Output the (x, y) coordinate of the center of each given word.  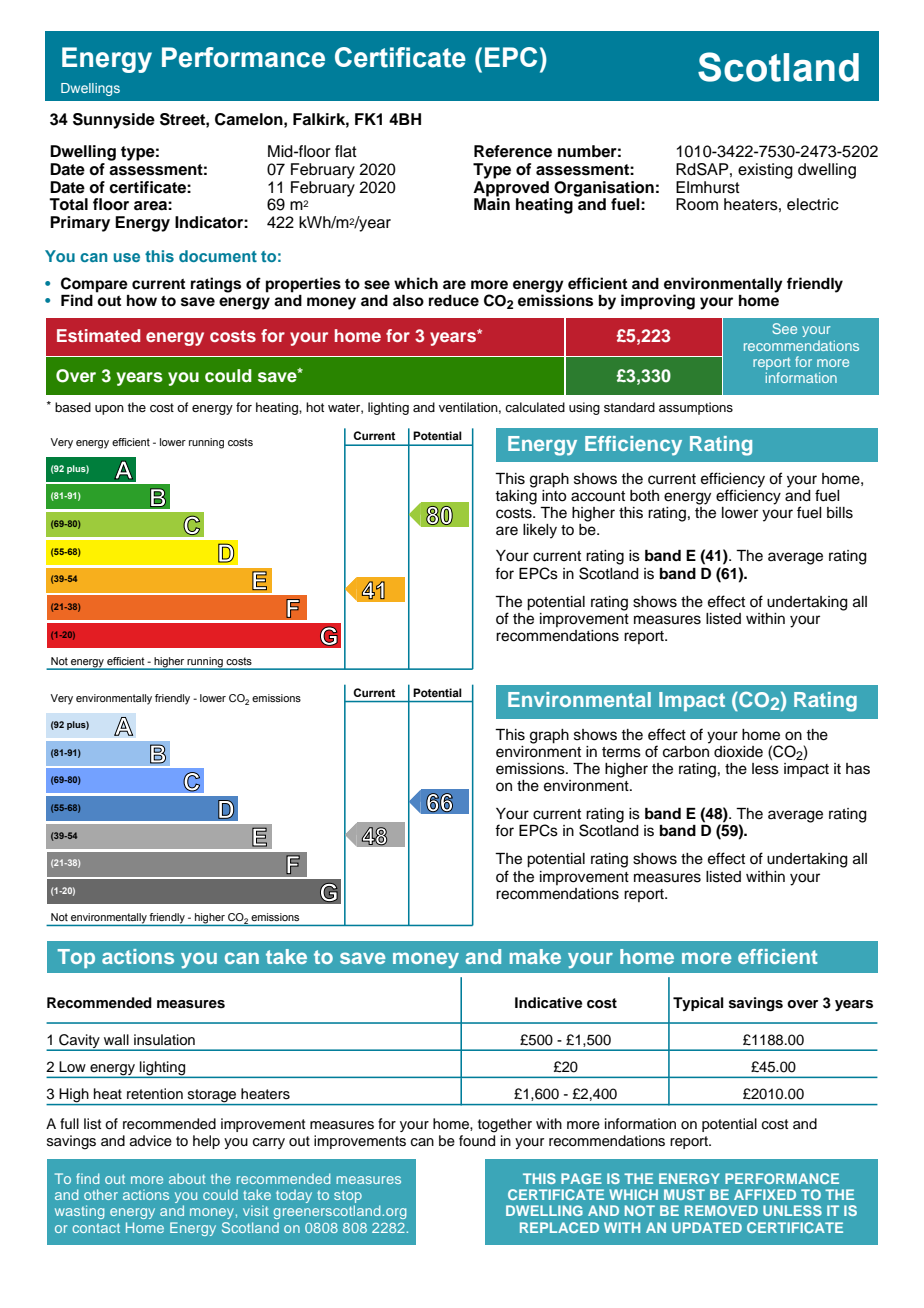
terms (621, 752)
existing (765, 171)
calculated (535, 407)
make (535, 956)
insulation (164, 1040)
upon (109, 410)
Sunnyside (114, 121)
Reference (513, 151)
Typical (698, 1004)
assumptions (696, 408)
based (73, 407)
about (187, 1178)
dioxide (738, 752)
